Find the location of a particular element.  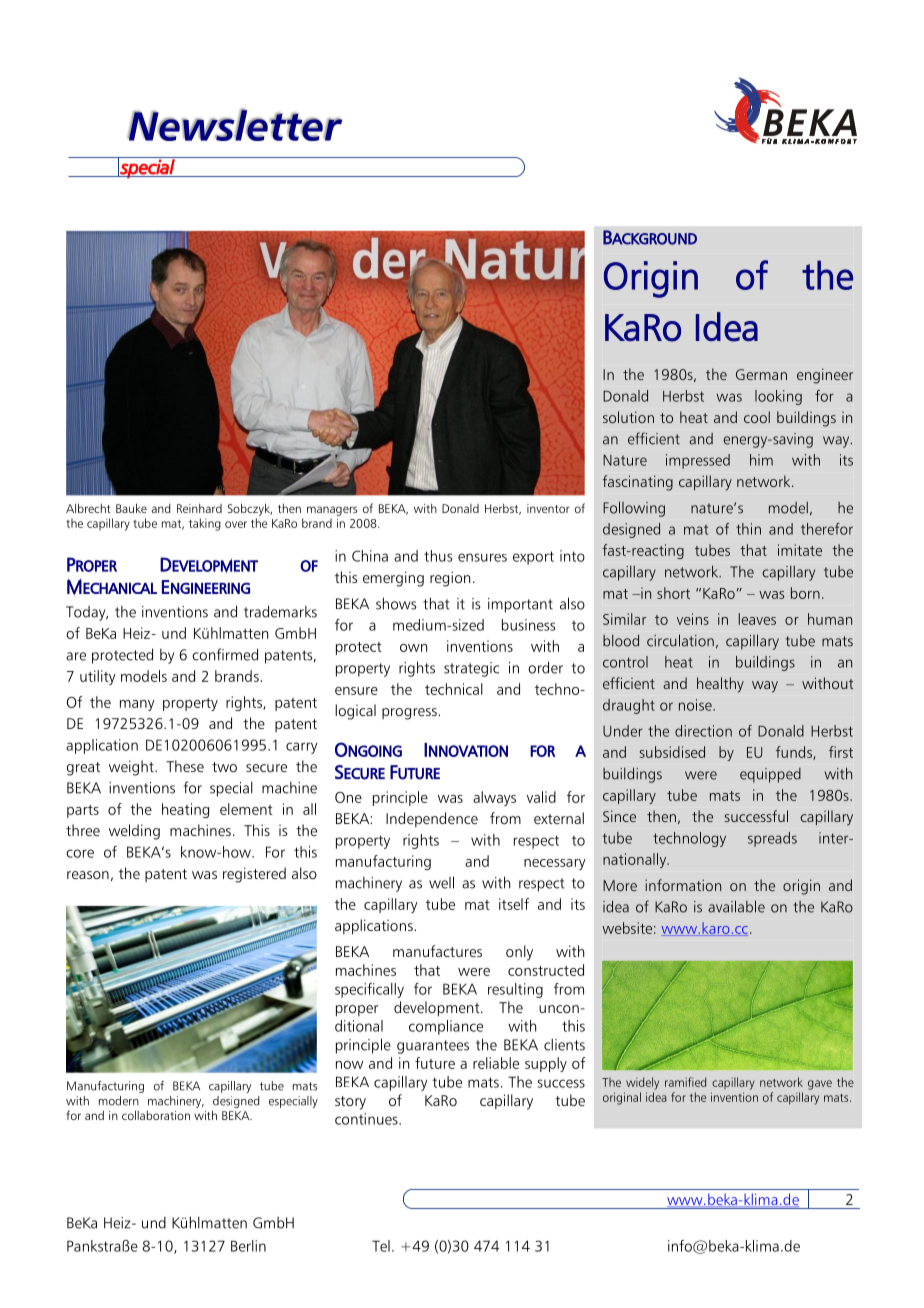

Berlin is located at coordinates (248, 1246).
